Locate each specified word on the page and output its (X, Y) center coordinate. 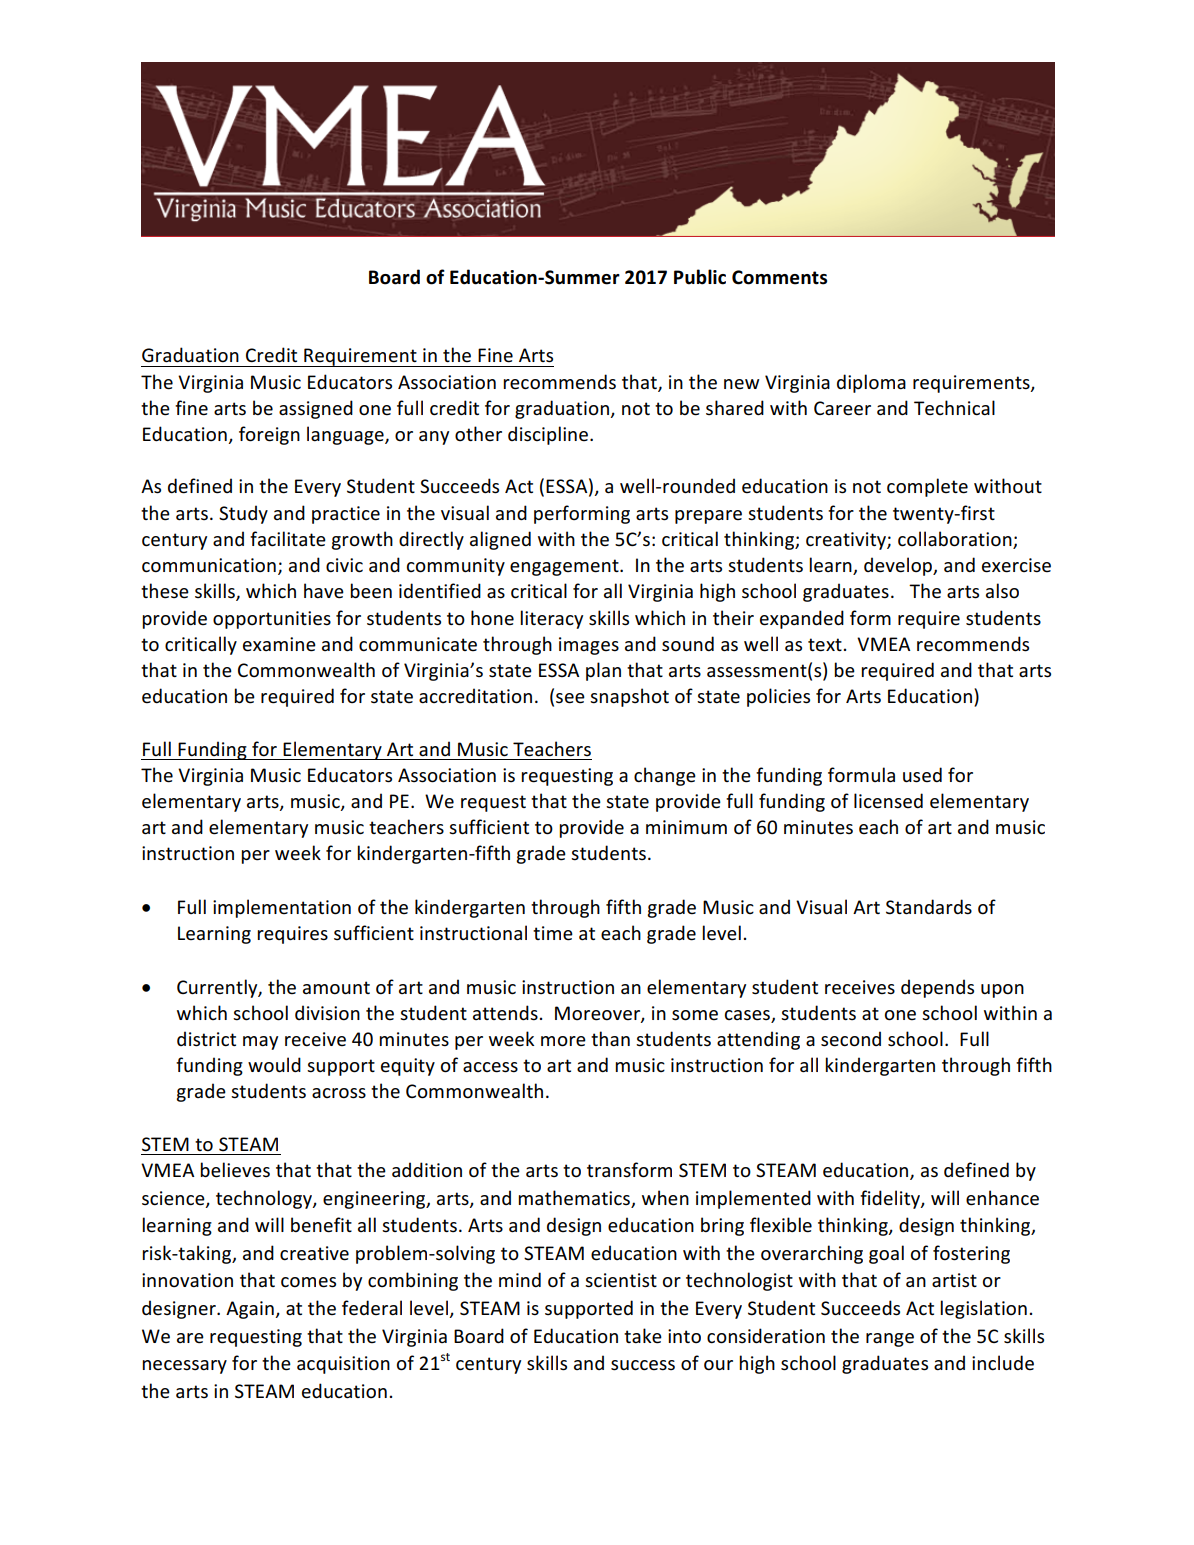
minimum (686, 827)
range (890, 1340)
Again (251, 1310)
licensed (888, 801)
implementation (282, 908)
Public (700, 277)
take (643, 1336)
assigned (316, 409)
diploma (871, 383)
